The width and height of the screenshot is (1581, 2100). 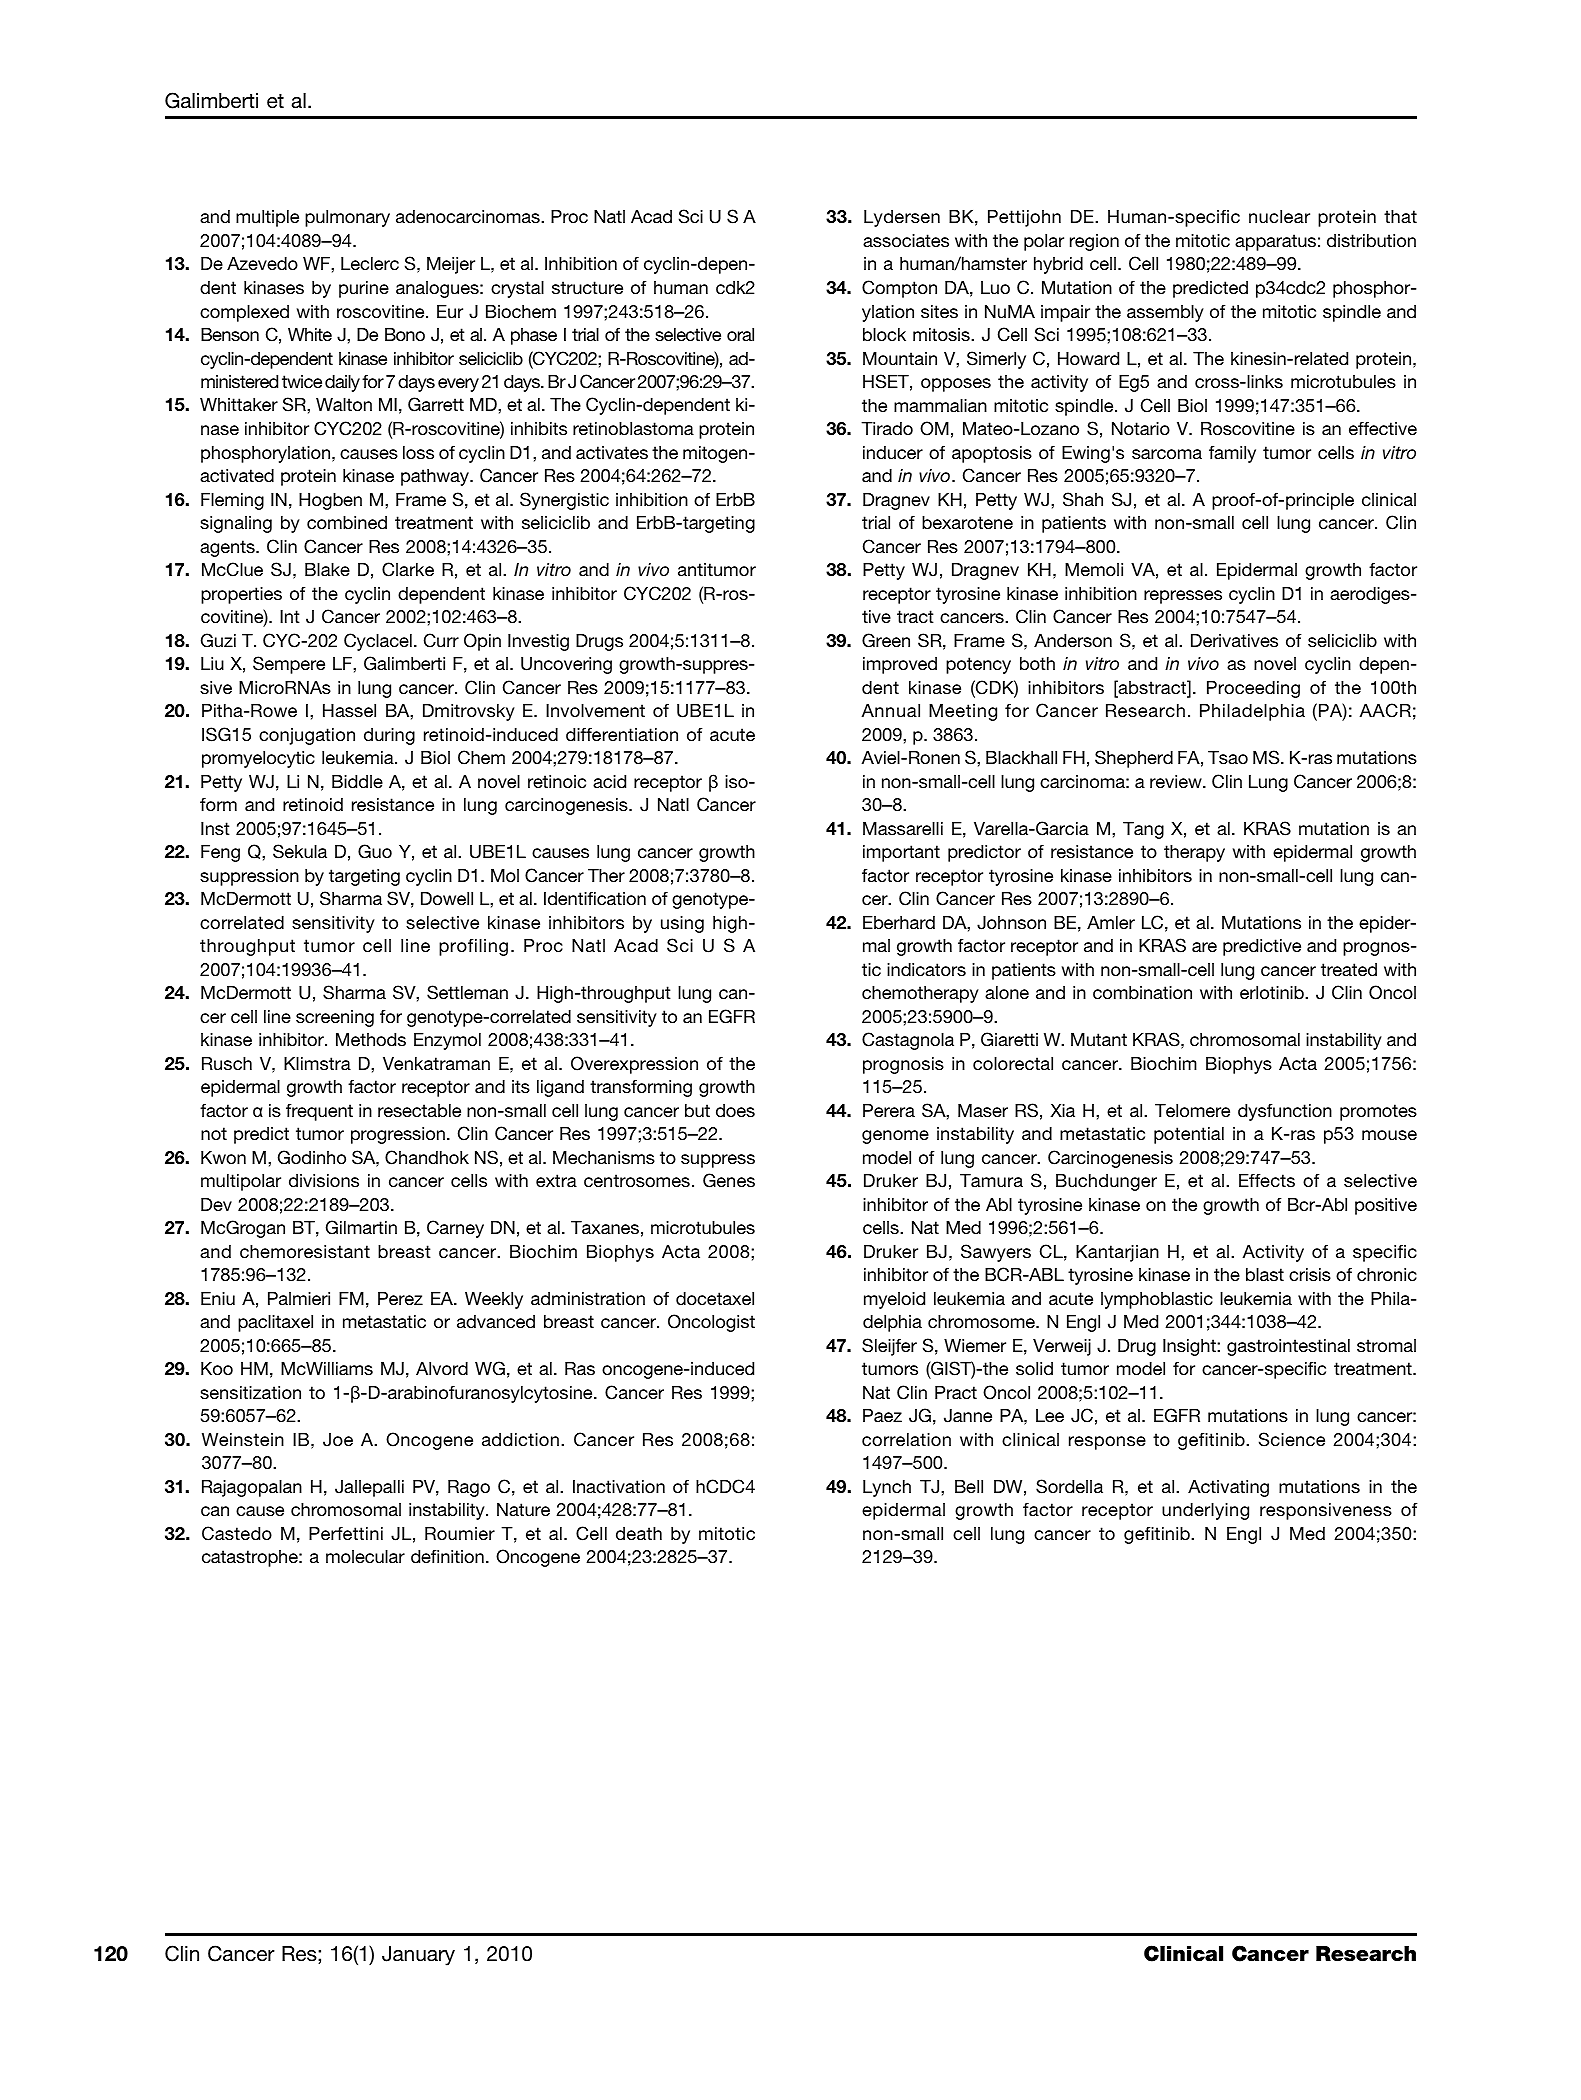 What do you see at coordinates (1279, 216) in the screenshot?
I see `nuclear` at bounding box center [1279, 216].
